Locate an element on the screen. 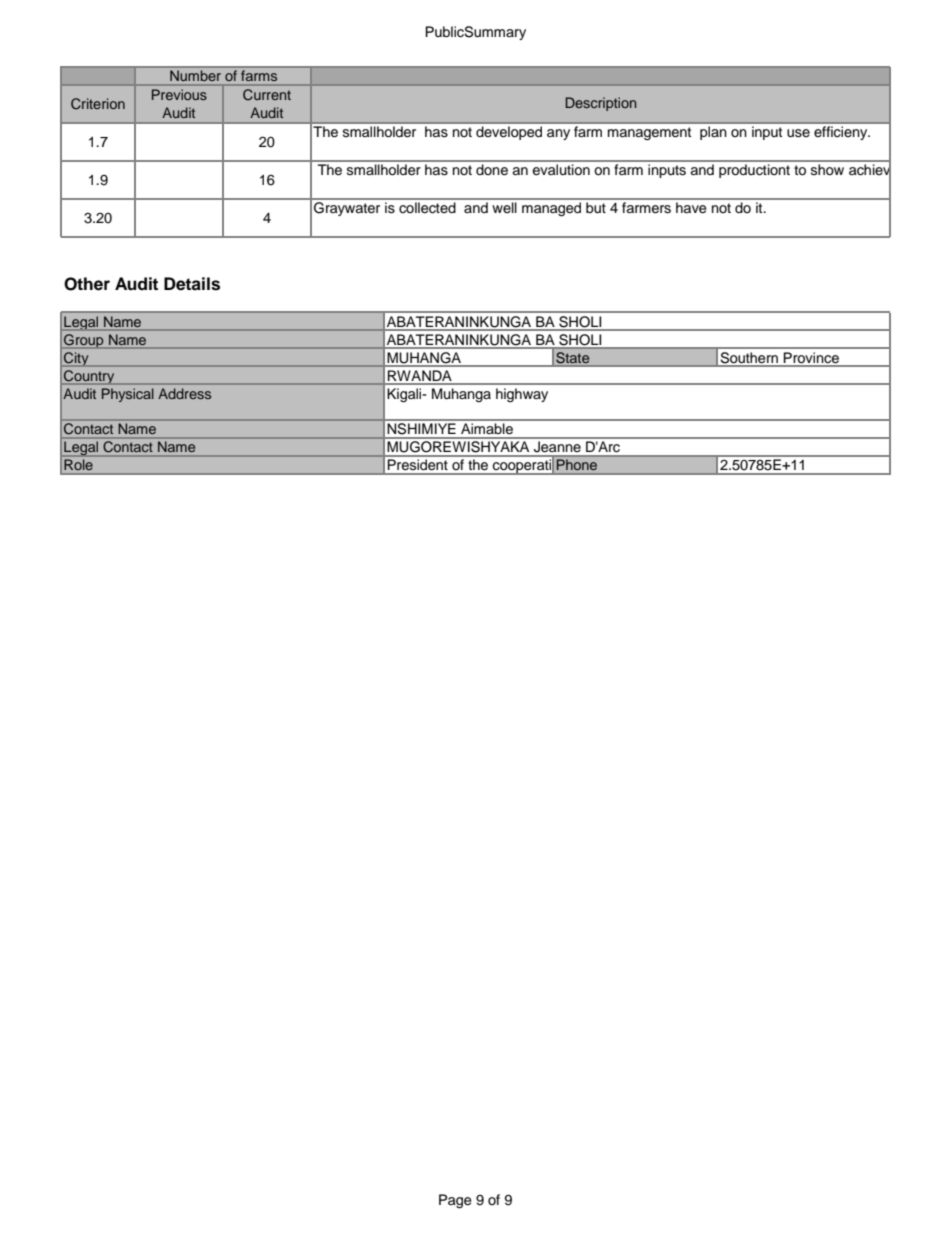 This screenshot has height=1233, width=952. Previous is located at coordinates (179, 94).
